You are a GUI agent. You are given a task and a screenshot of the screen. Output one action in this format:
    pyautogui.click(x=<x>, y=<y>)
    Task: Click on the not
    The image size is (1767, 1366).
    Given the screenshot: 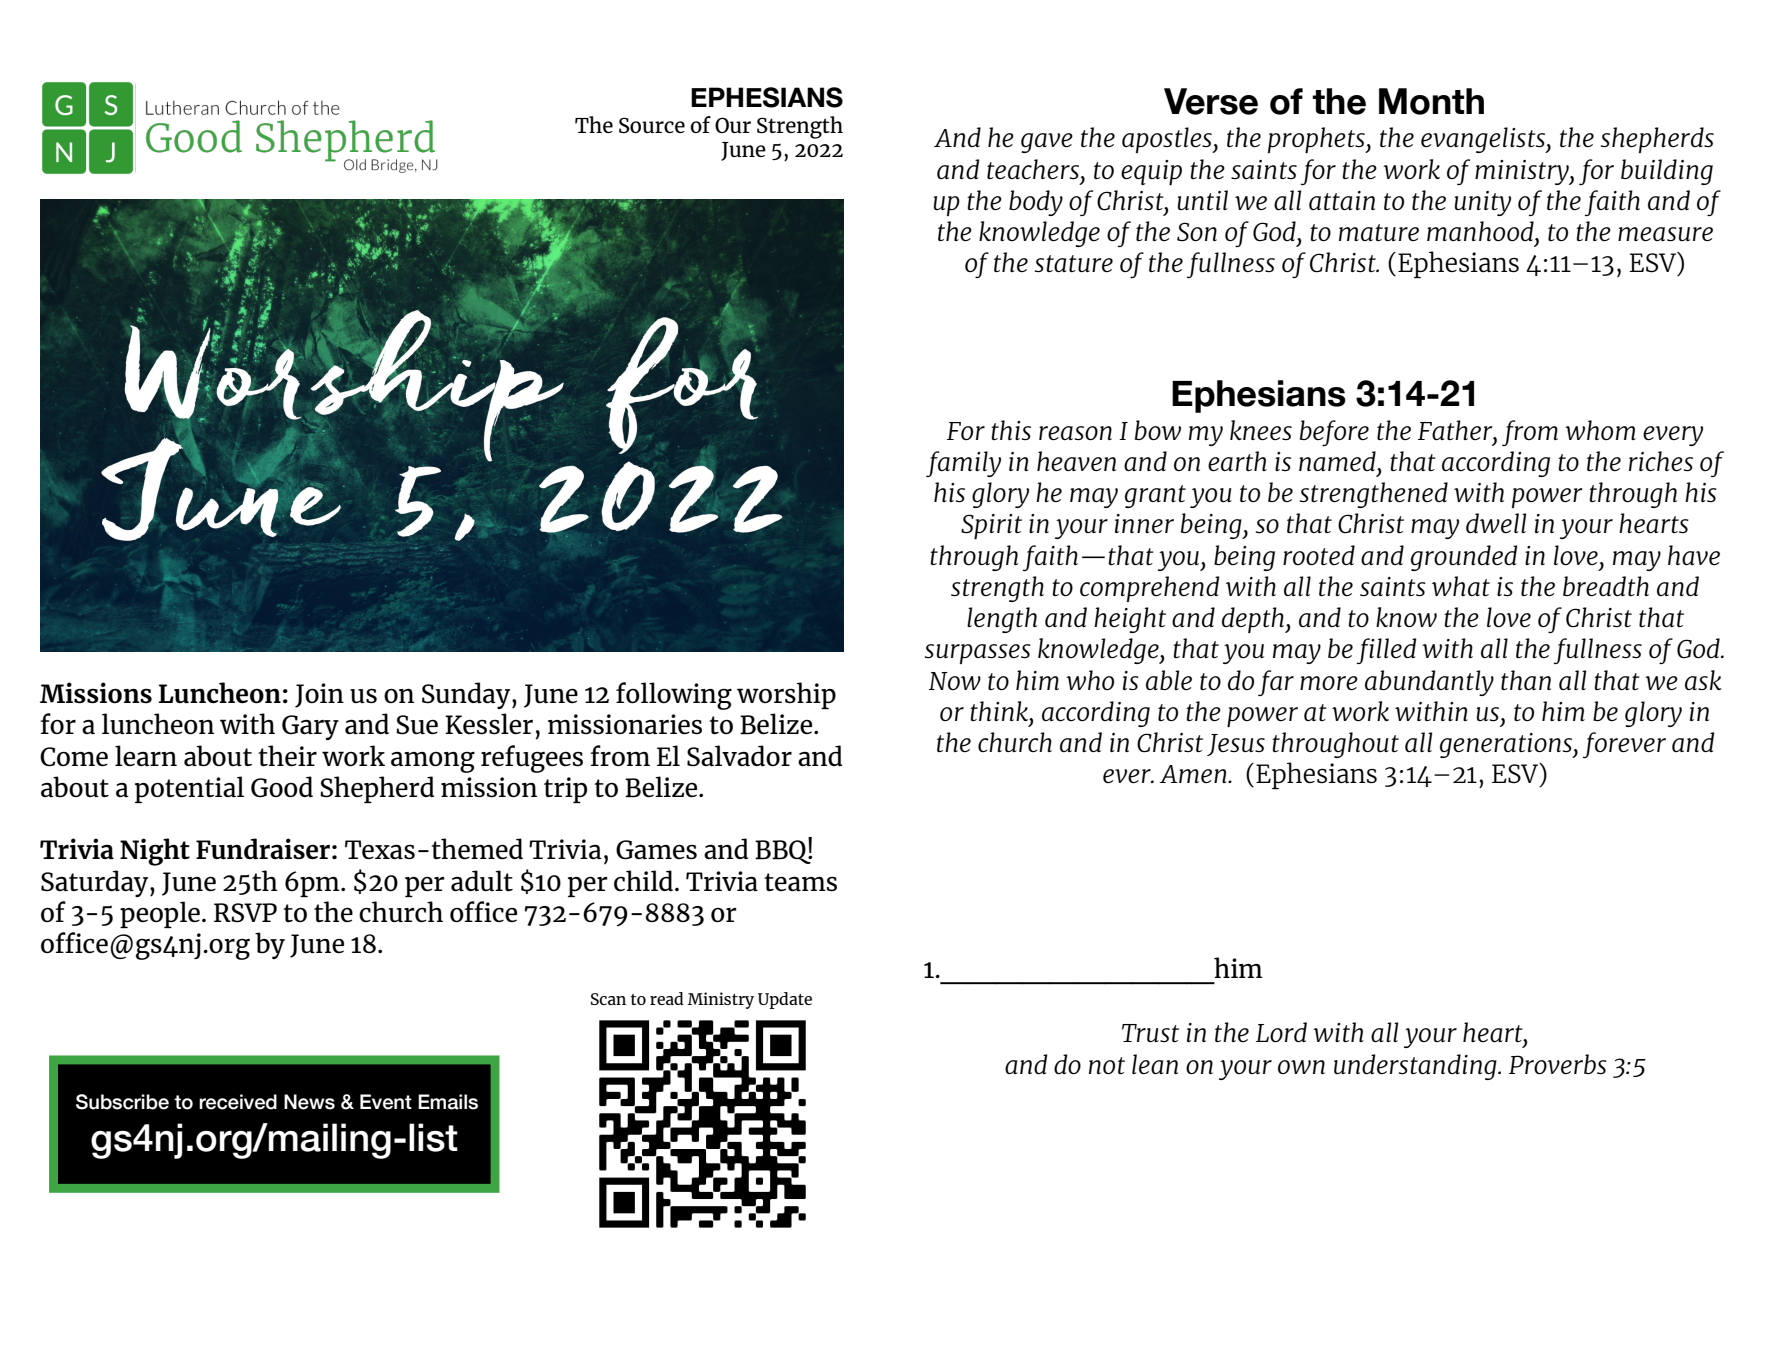 What is the action you would take?
    pyautogui.click(x=1107, y=1065)
